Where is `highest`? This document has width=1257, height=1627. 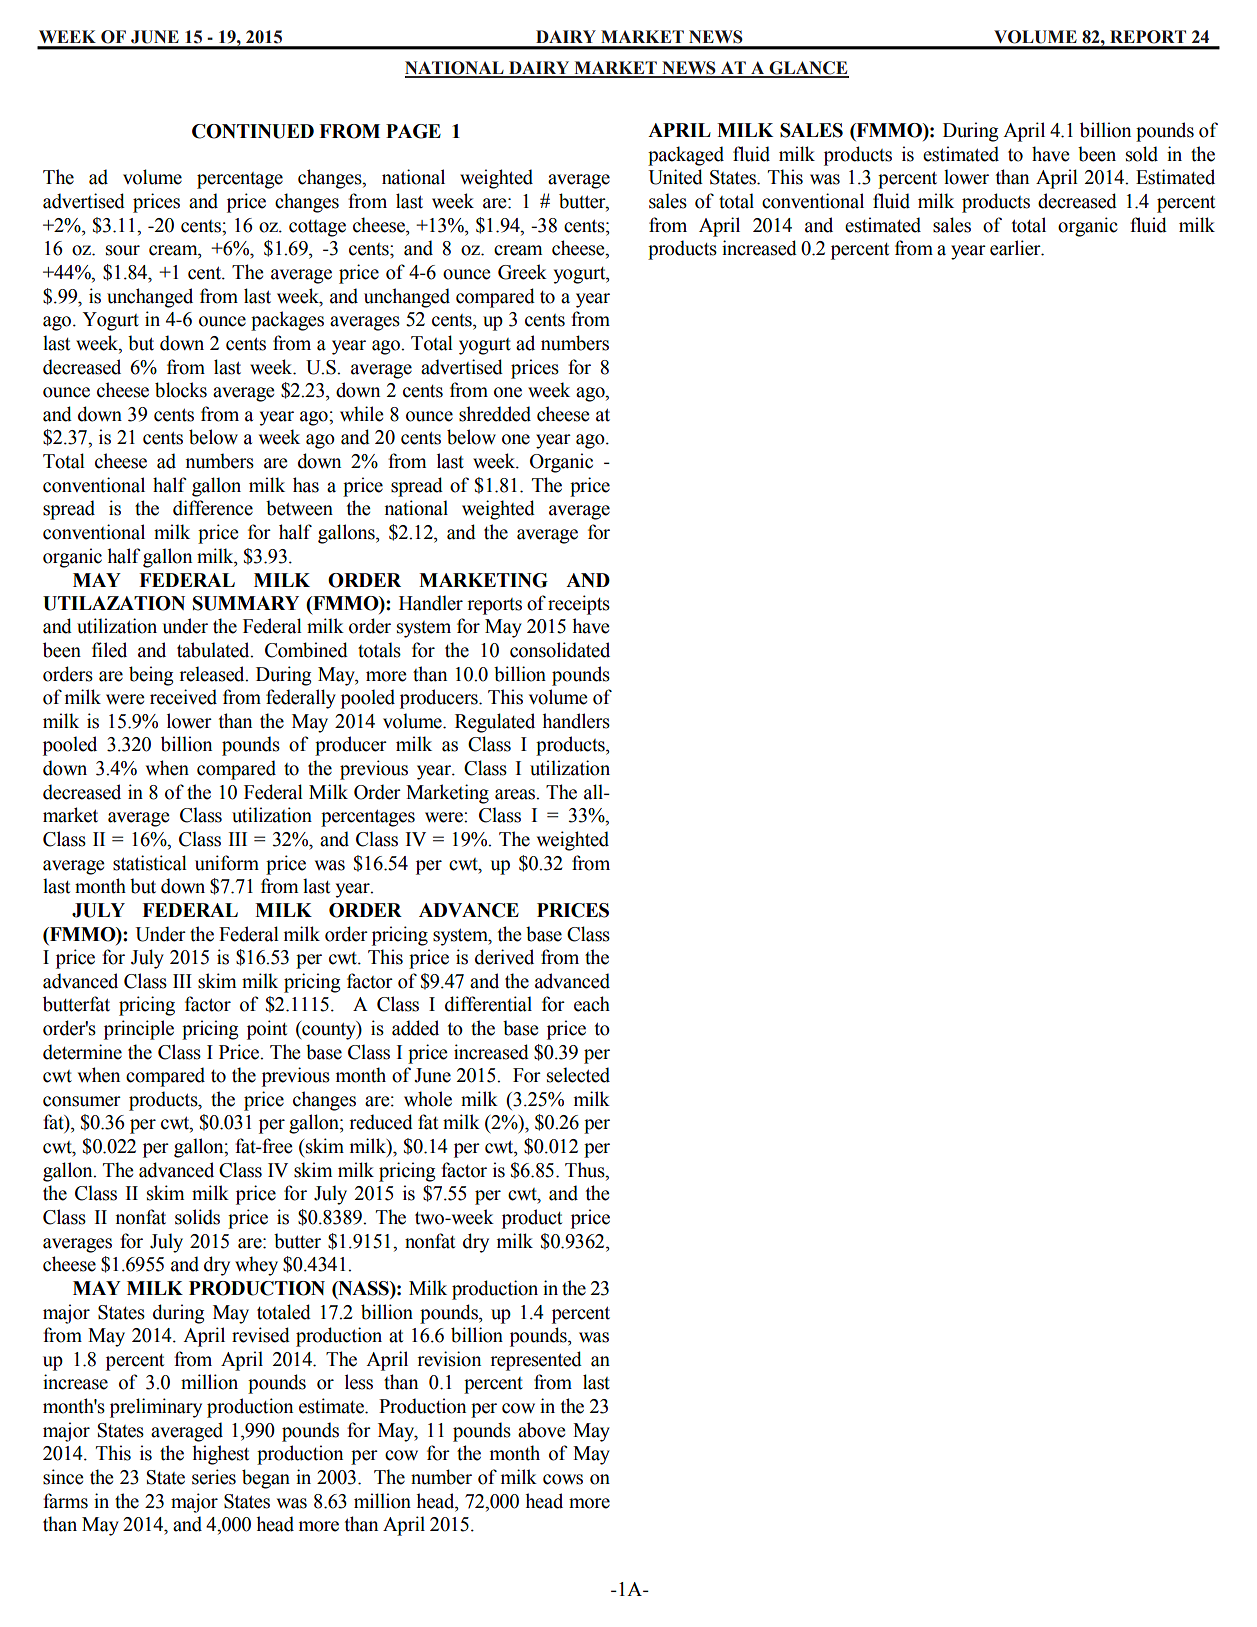
highest is located at coordinates (220, 1455).
